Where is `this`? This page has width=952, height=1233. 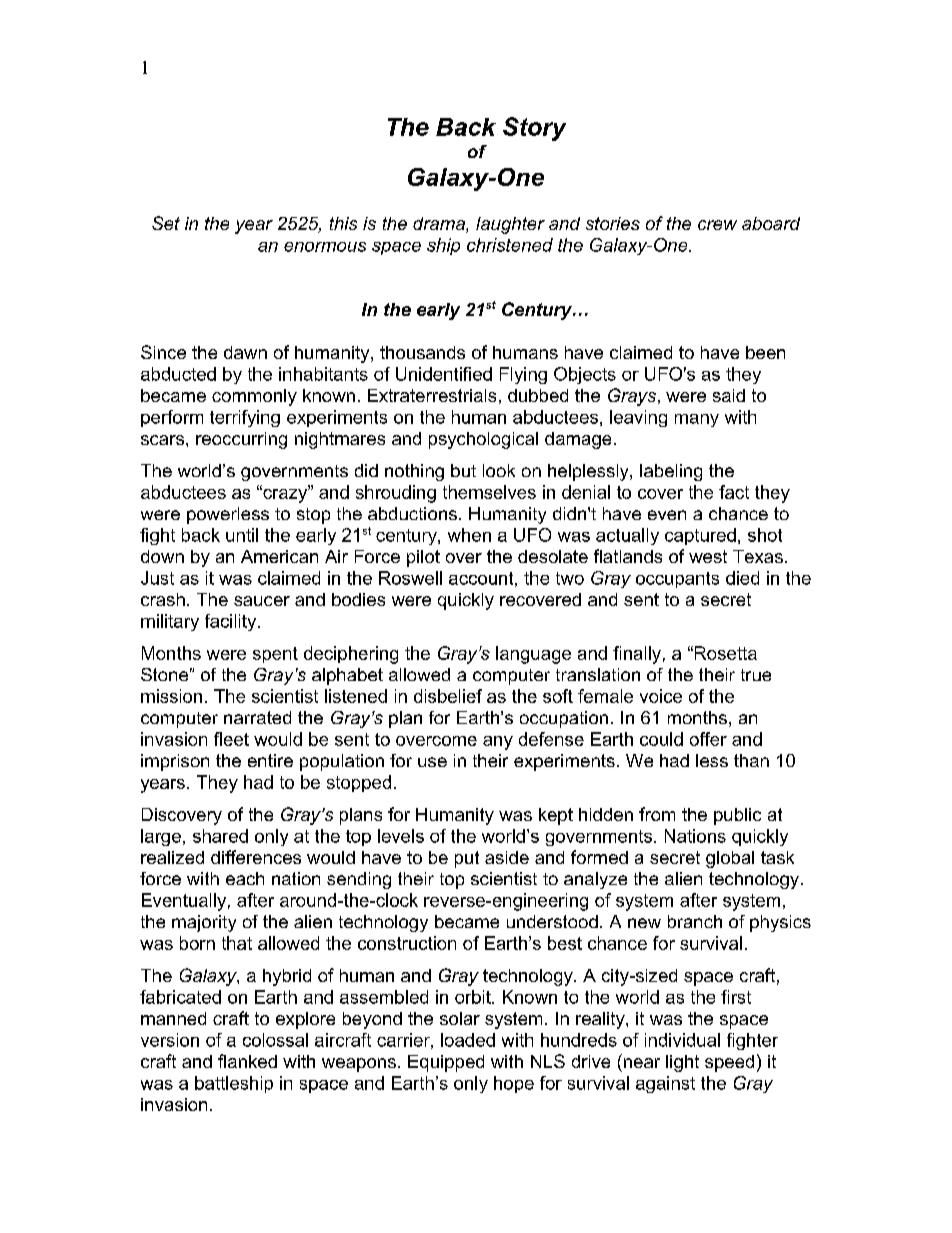 this is located at coordinates (343, 223).
